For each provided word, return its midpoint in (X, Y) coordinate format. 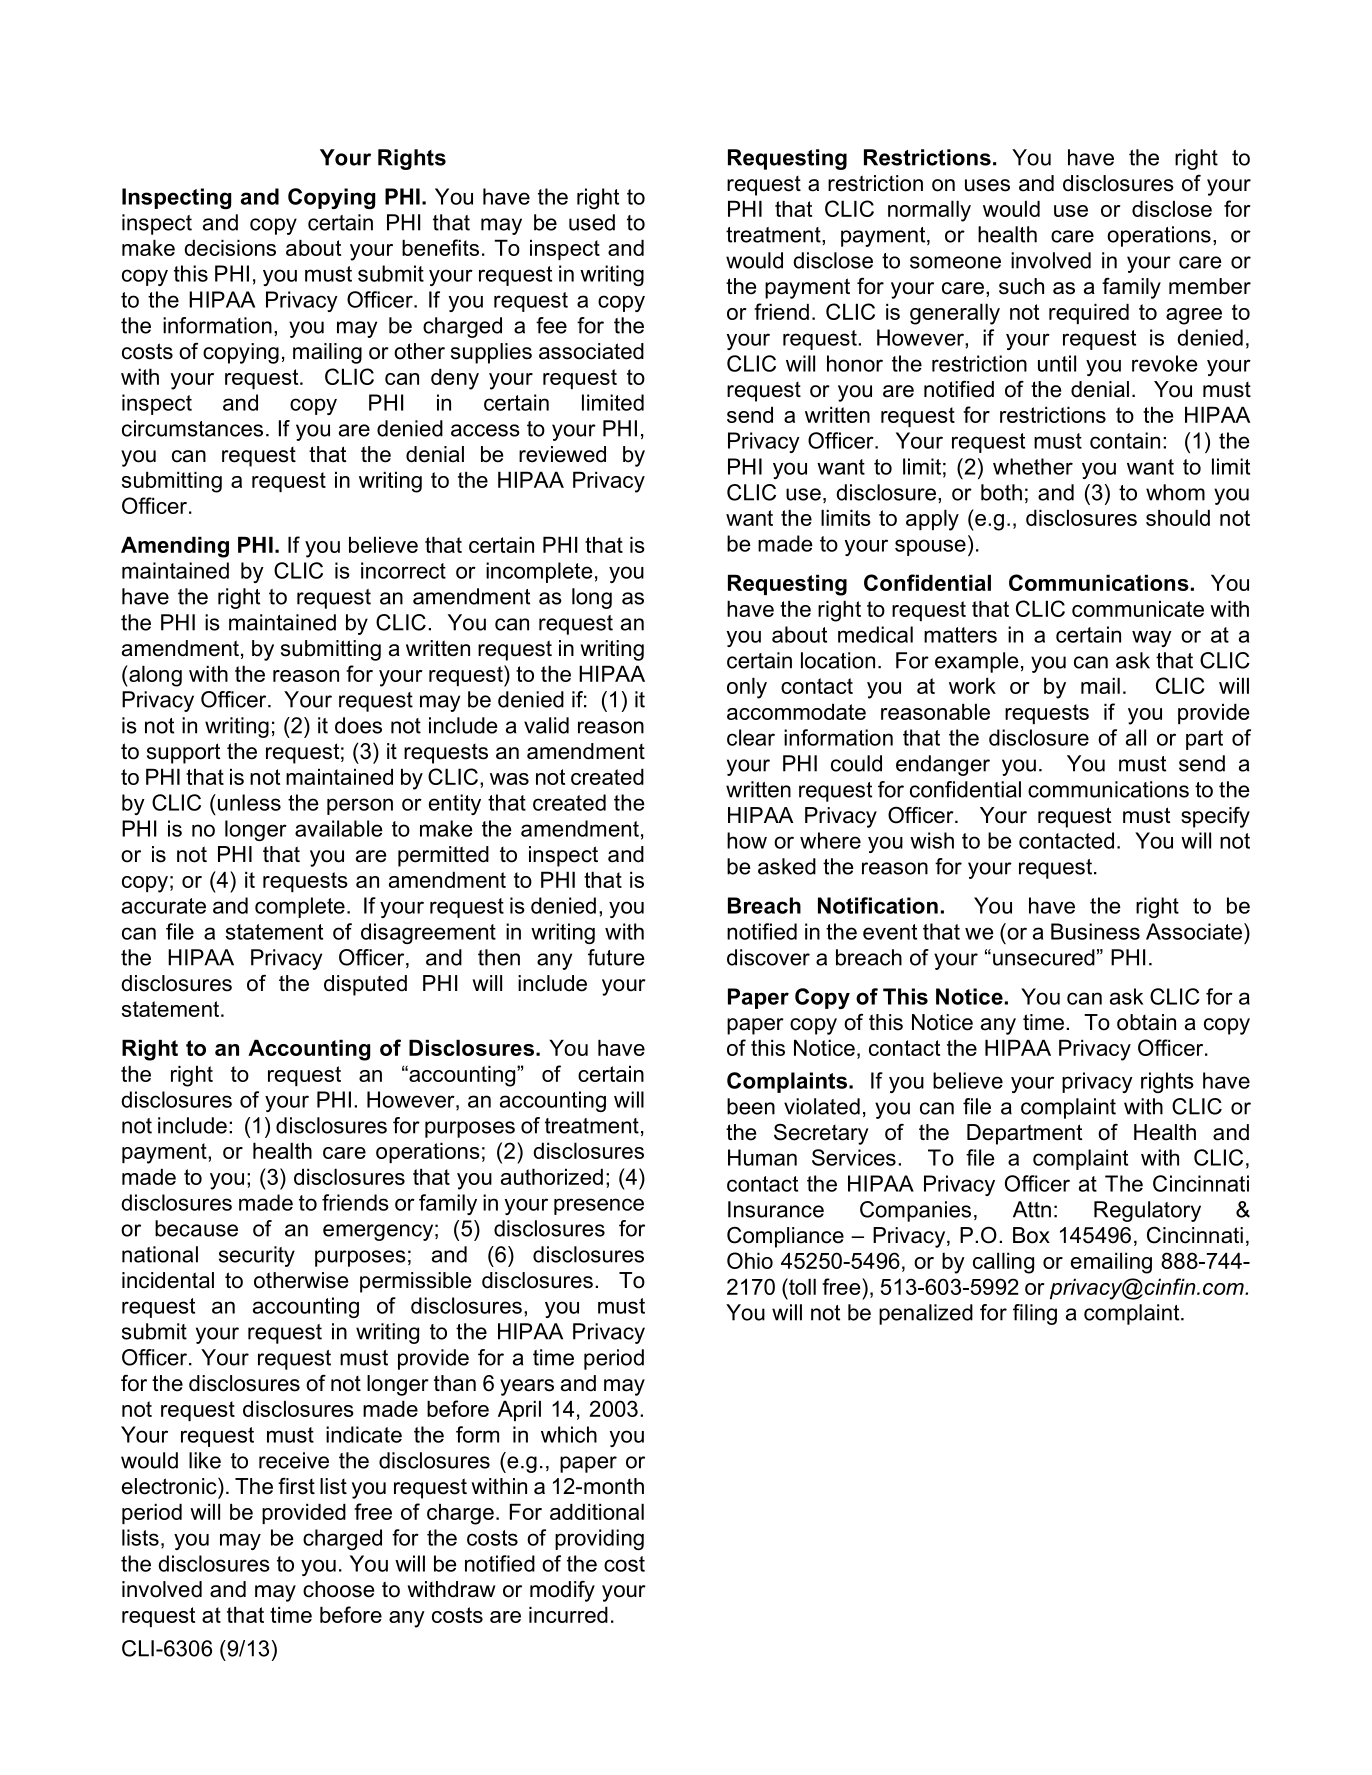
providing (599, 1539)
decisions (230, 247)
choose (338, 1589)
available (339, 828)
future (616, 957)
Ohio (750, 1260)
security (257, 1256)
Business (1095, 931)
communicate (1138, 608)
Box (1031, 1235)
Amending (175, 547)
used (592, 222)
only (747, 688)
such (1021, 286)
